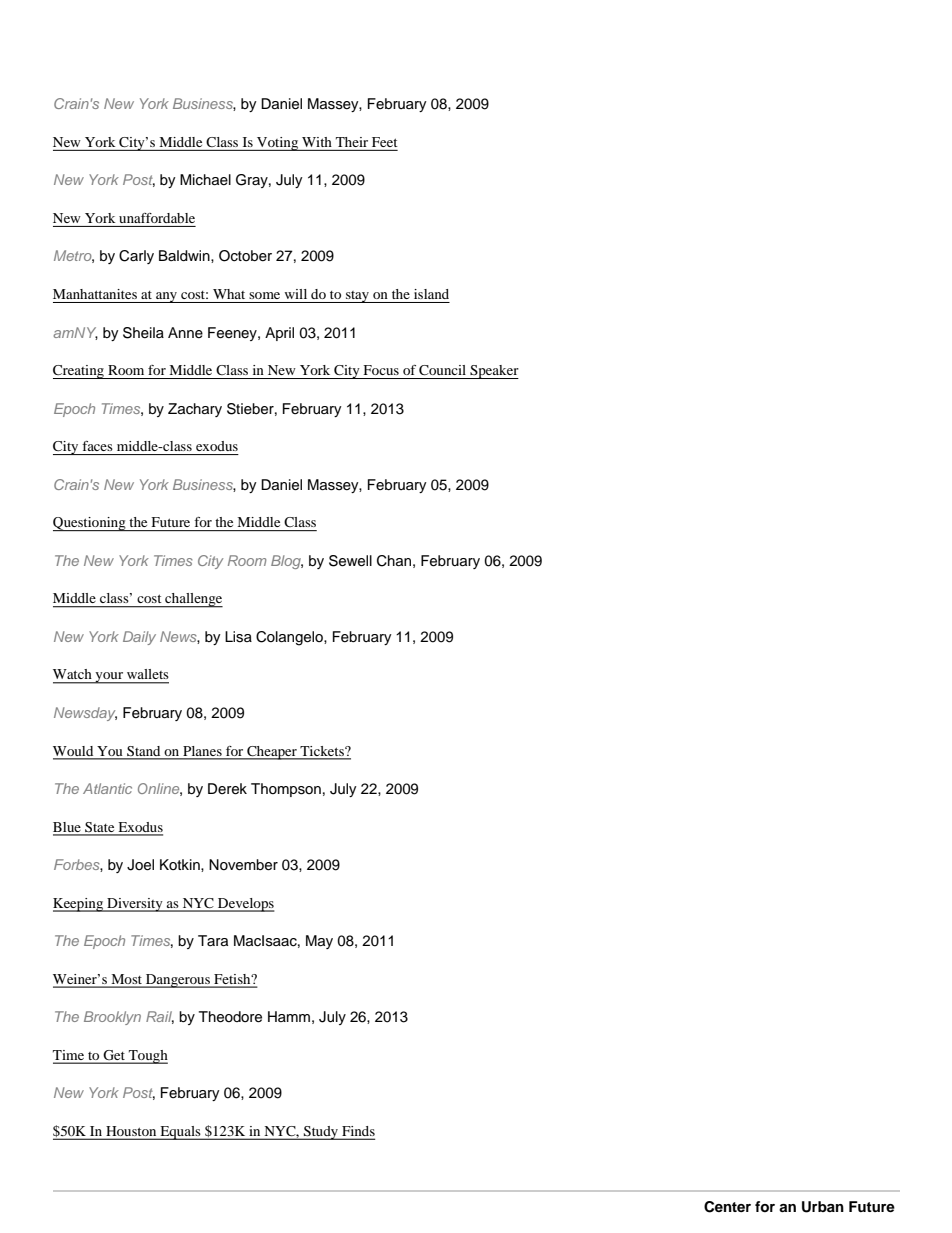  I want to click on Feet, so click(385, 142).
